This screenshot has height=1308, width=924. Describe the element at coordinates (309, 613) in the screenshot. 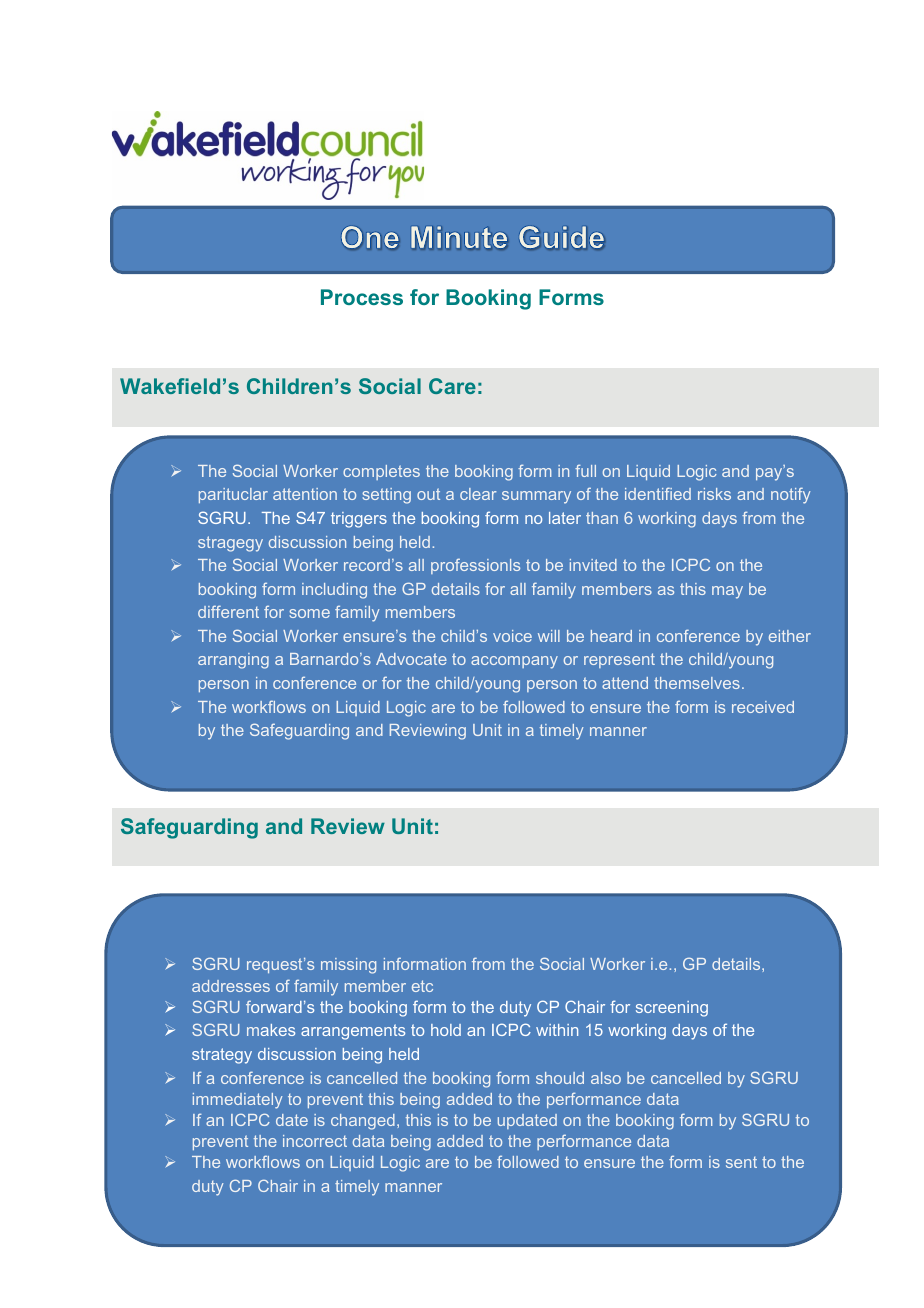

I see `some` at that location.
